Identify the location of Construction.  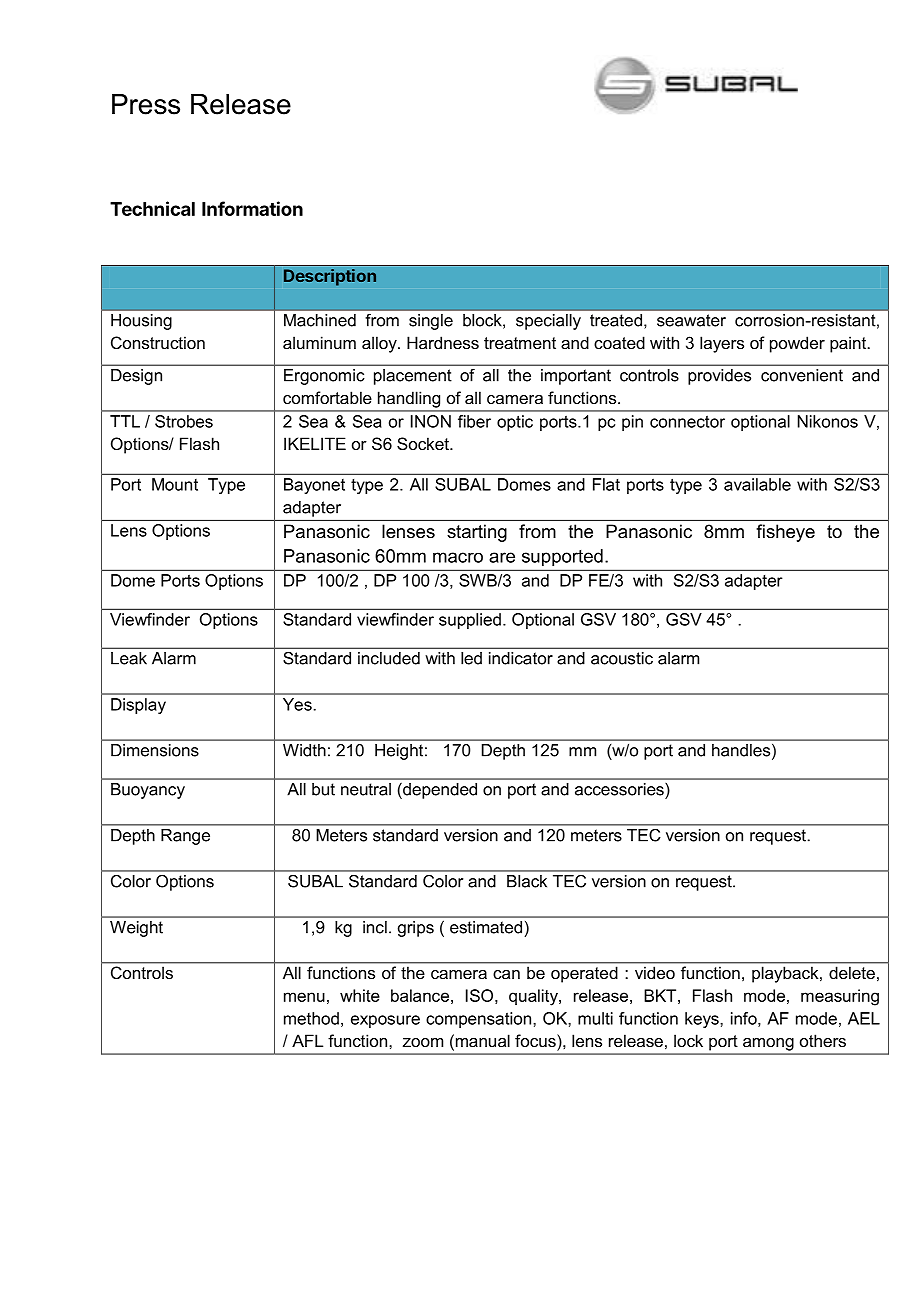
(158, 342).
